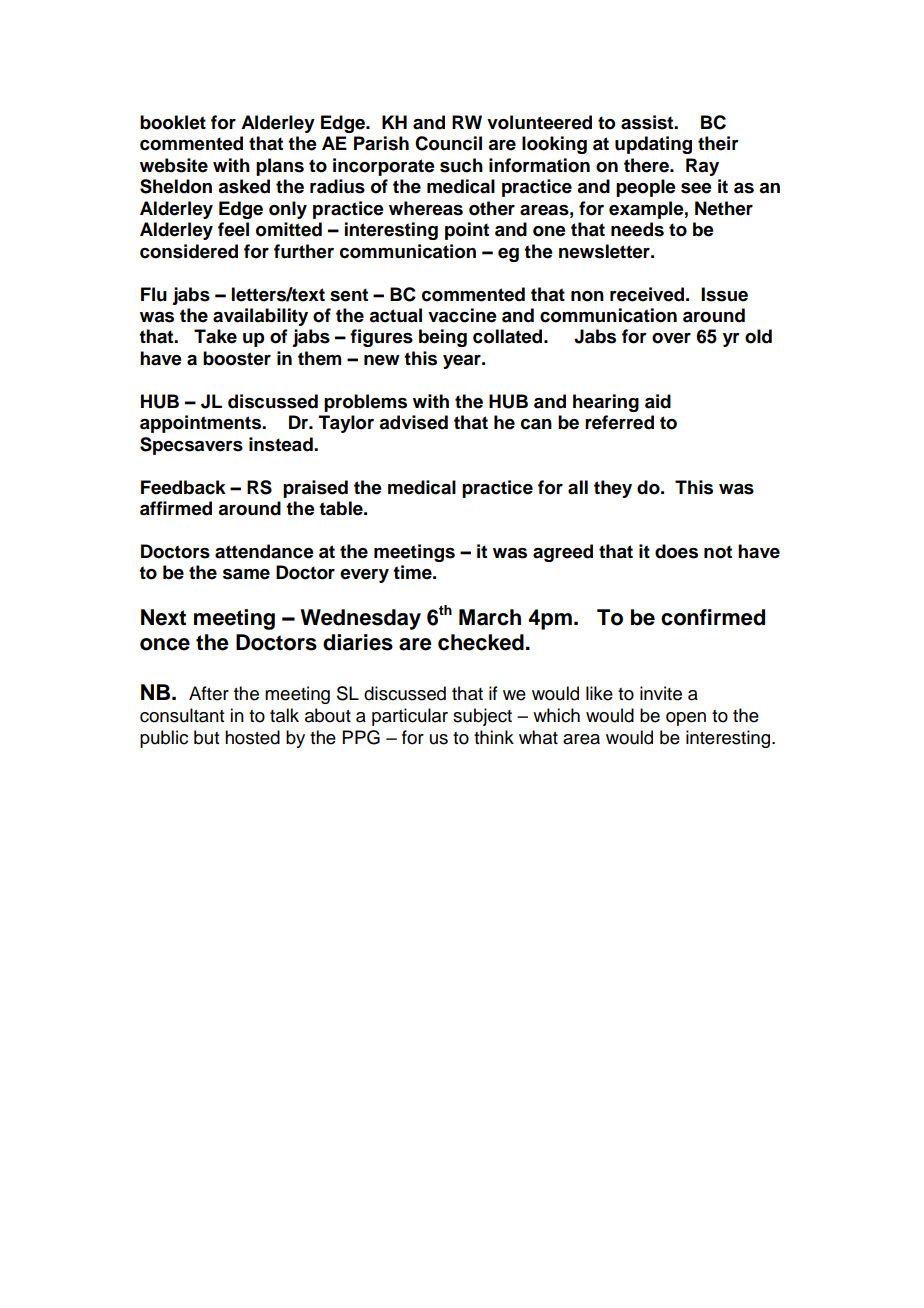  Describe the element at coordinates (462, 315) in the image. I see `vaccine` at that location.
